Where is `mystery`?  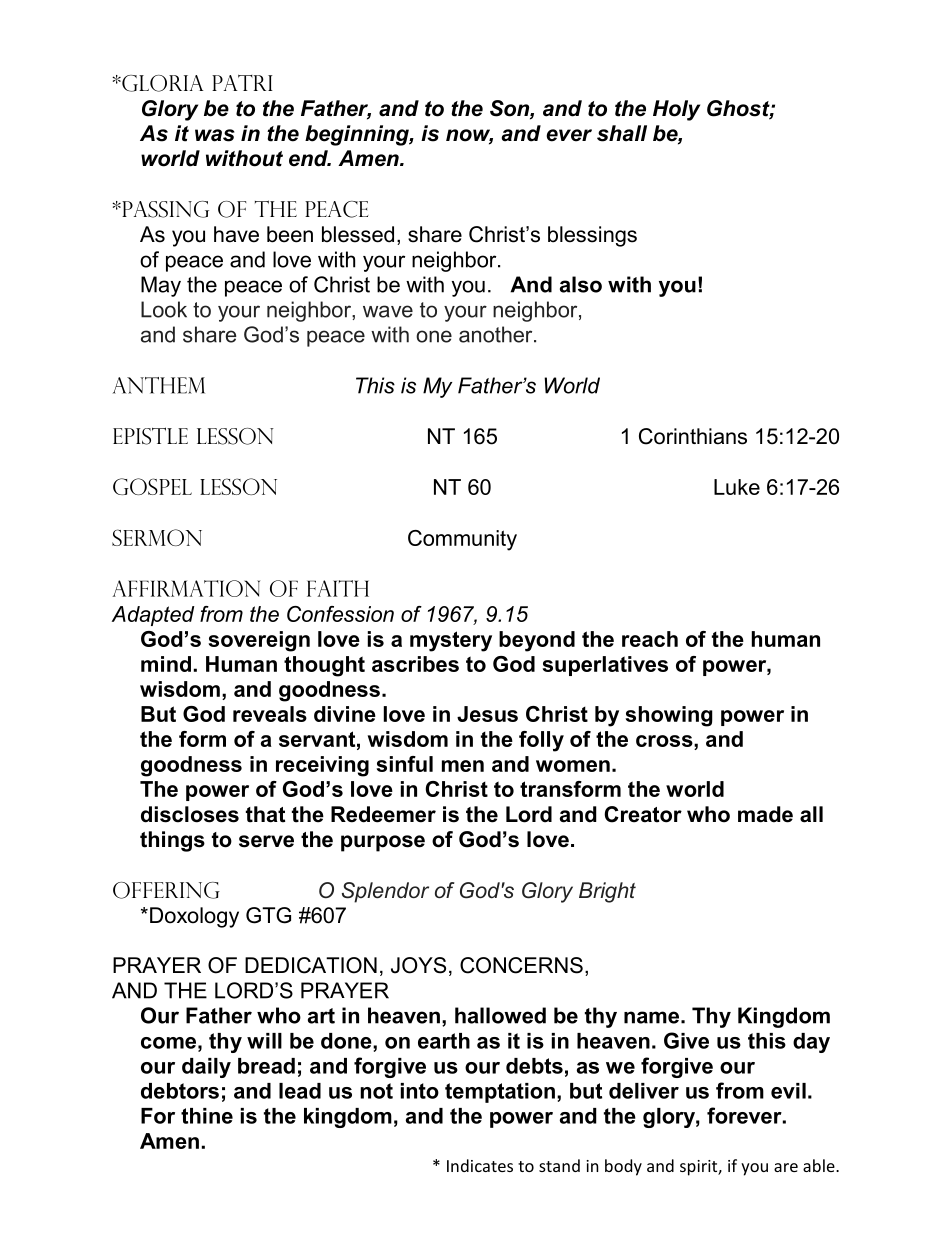
mystery is located at coordinates (451, 641).
